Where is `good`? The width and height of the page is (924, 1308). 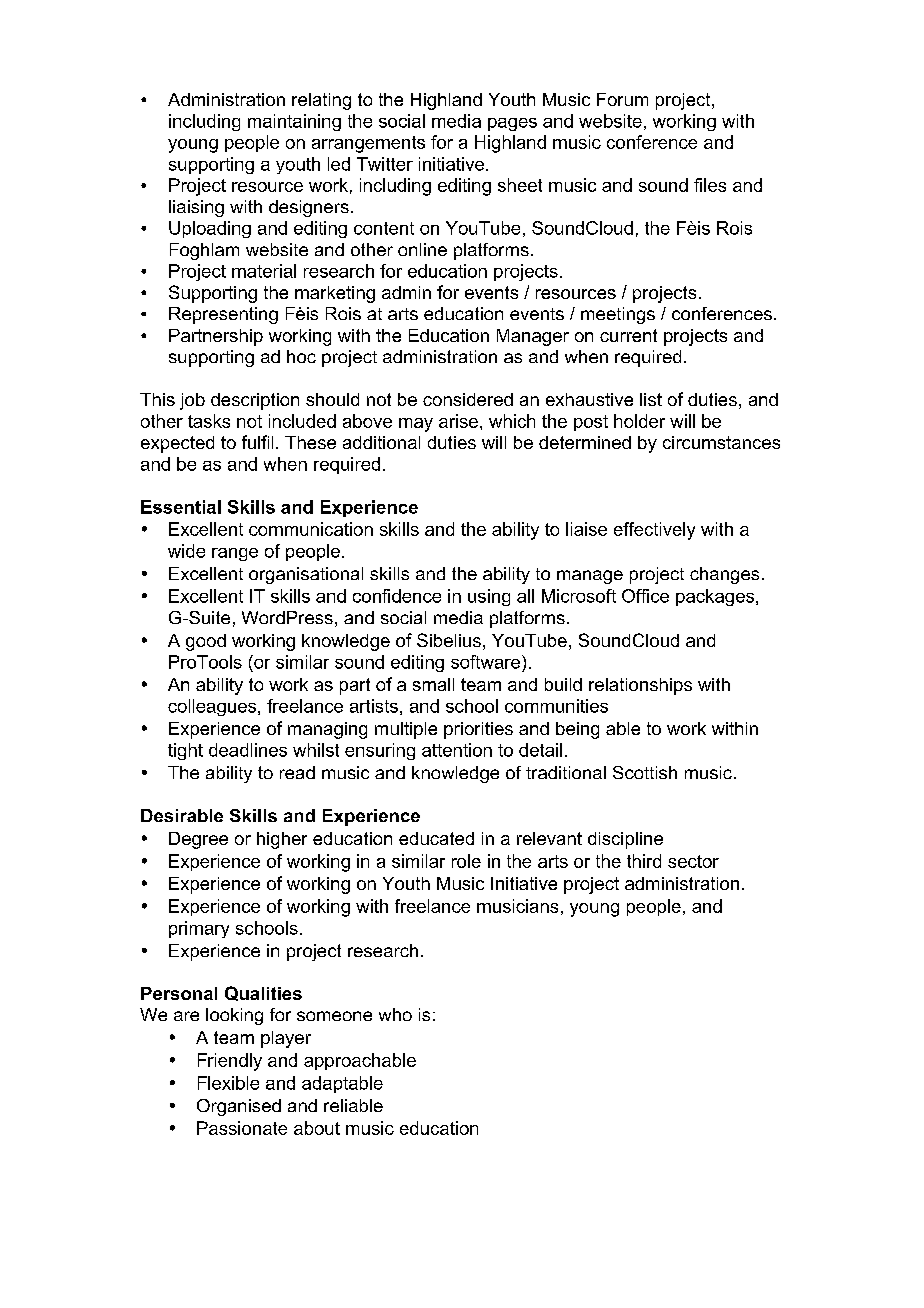
good is located at coordinates (206, 642).
